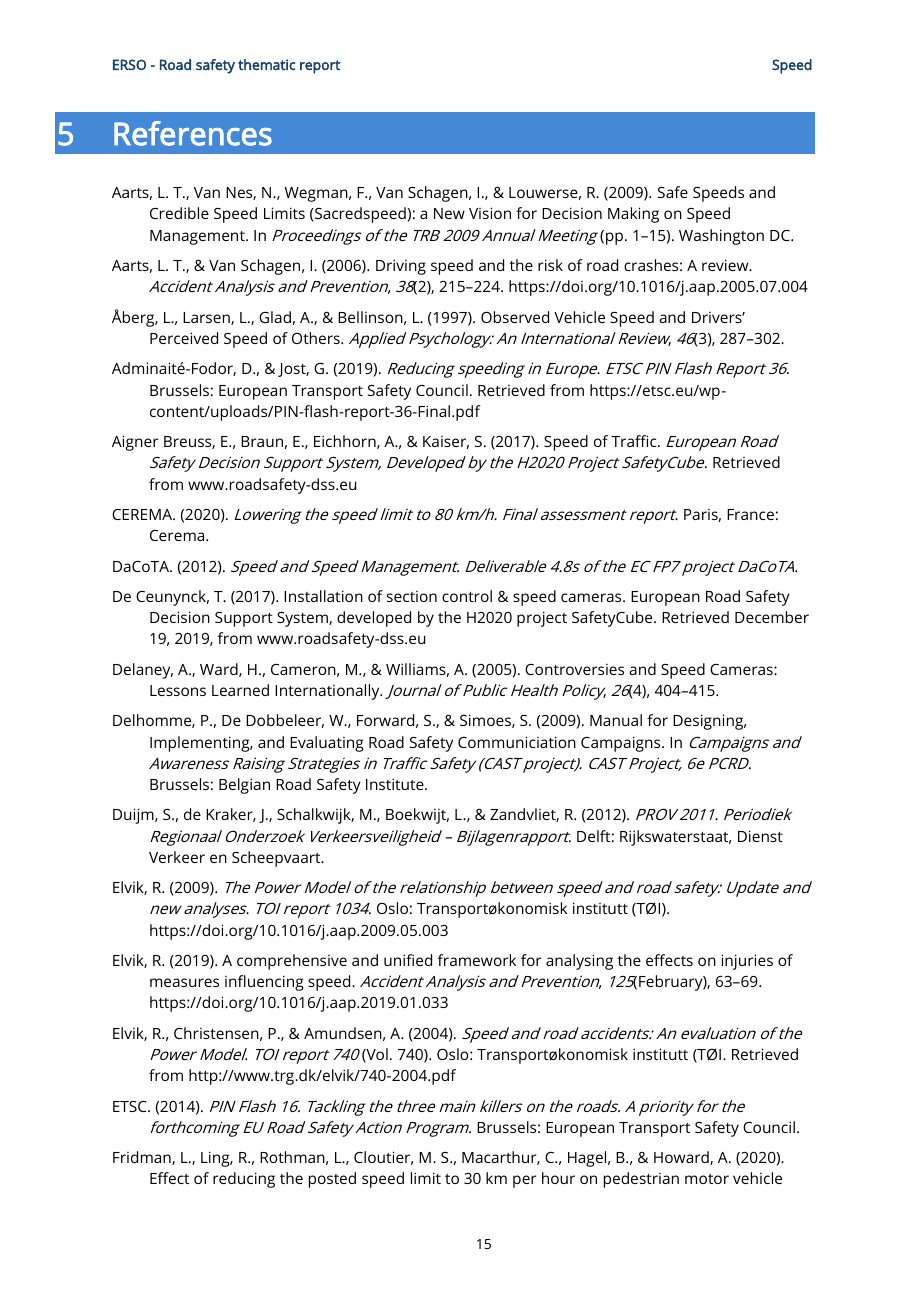 The width and height of the image is (924, 1308). What do you see at coordinates (633, 215) in the image?
I see `Making` at bounding box center [633, 215].
